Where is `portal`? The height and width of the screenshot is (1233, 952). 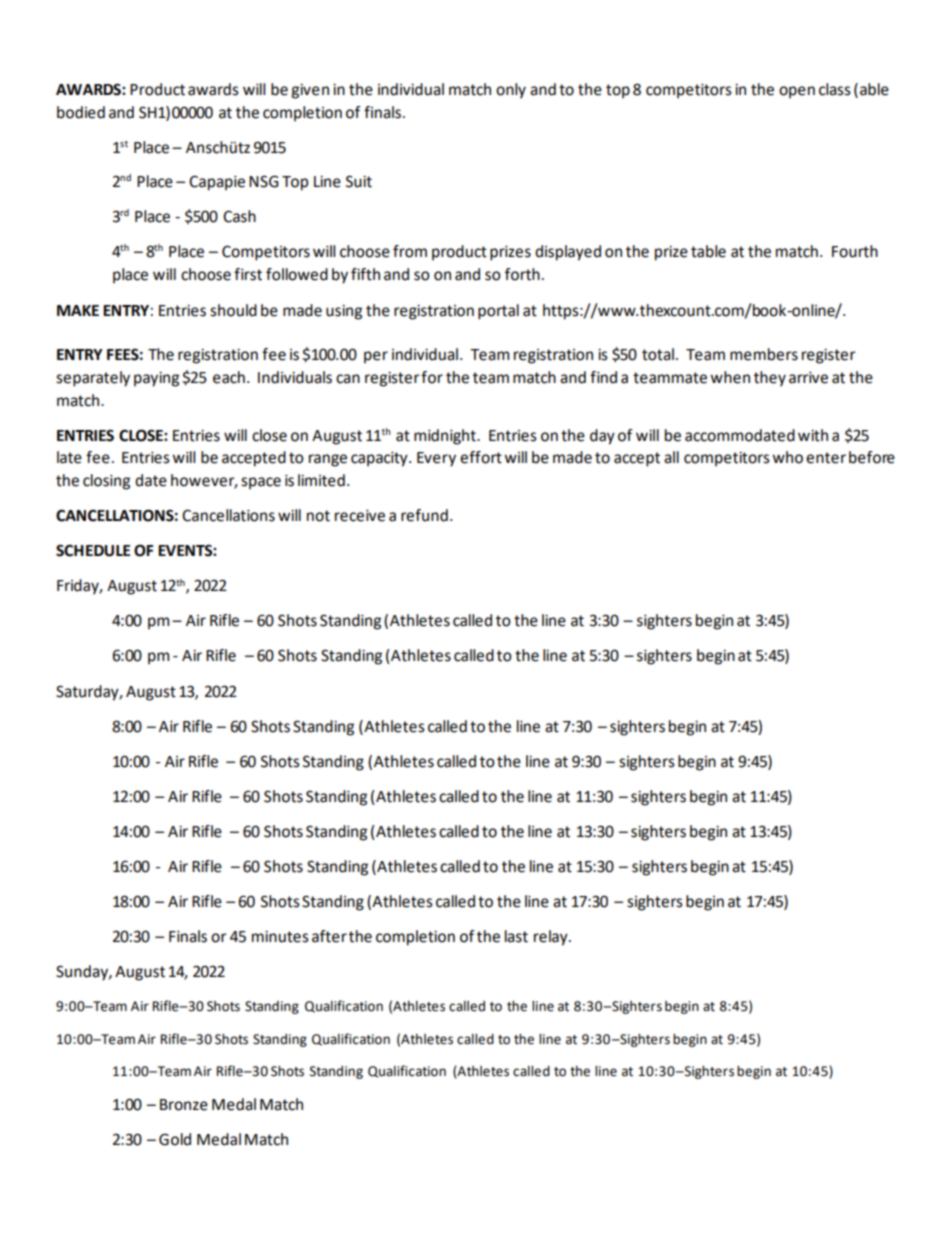
portal is located at coordinates (498, 312).
